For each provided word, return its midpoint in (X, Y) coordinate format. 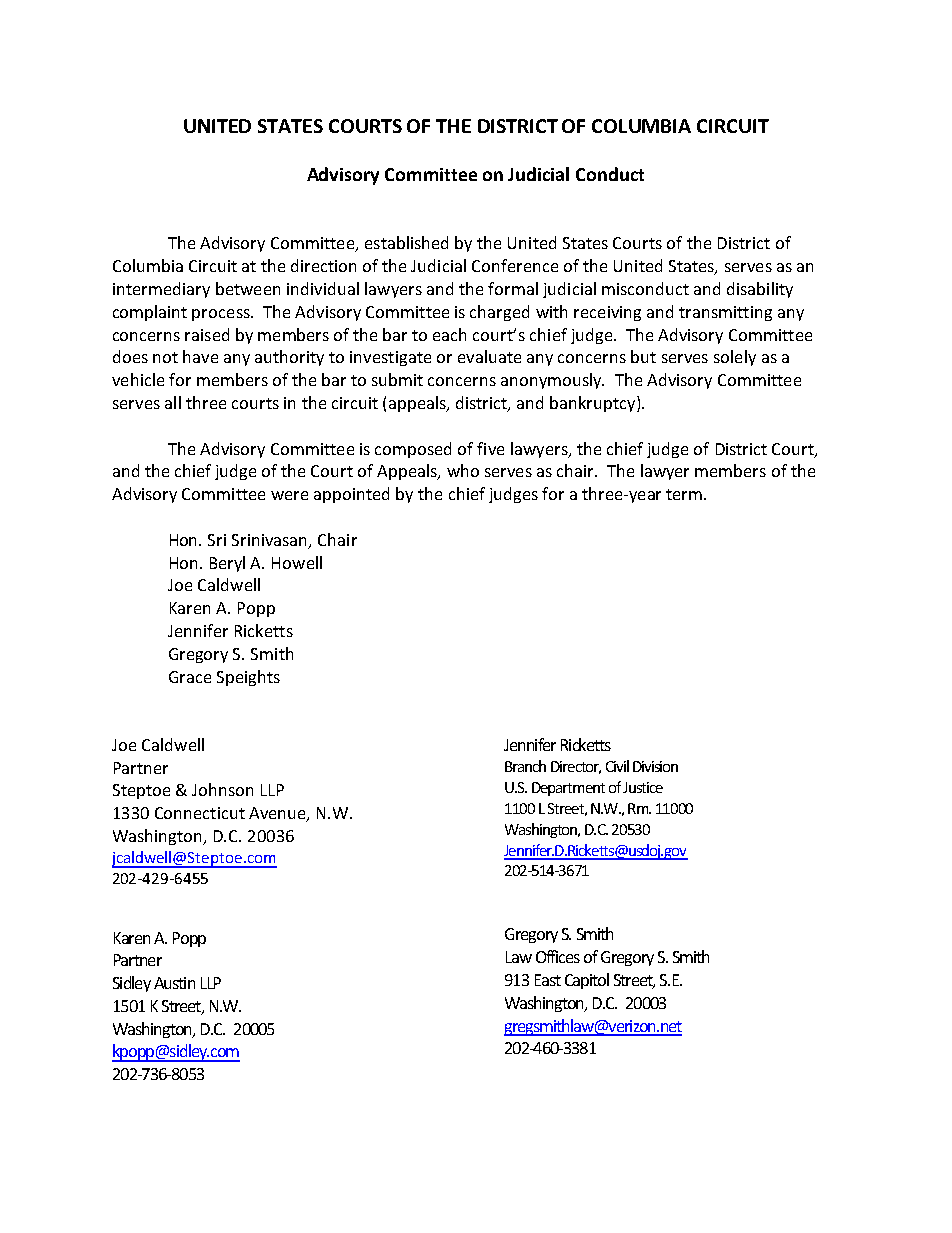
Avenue (278, 814)
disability (760, 290)
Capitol (587, 981)
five (490, 448)
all (173, 402)
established (406, 242)
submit (397, 379)
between (248, 288)
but (643, 356)
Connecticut (200, 813)
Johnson (222, 789)
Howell (297, 562)
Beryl (227, 564)
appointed (351, 495)
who (463, 470)
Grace (190, 677)
